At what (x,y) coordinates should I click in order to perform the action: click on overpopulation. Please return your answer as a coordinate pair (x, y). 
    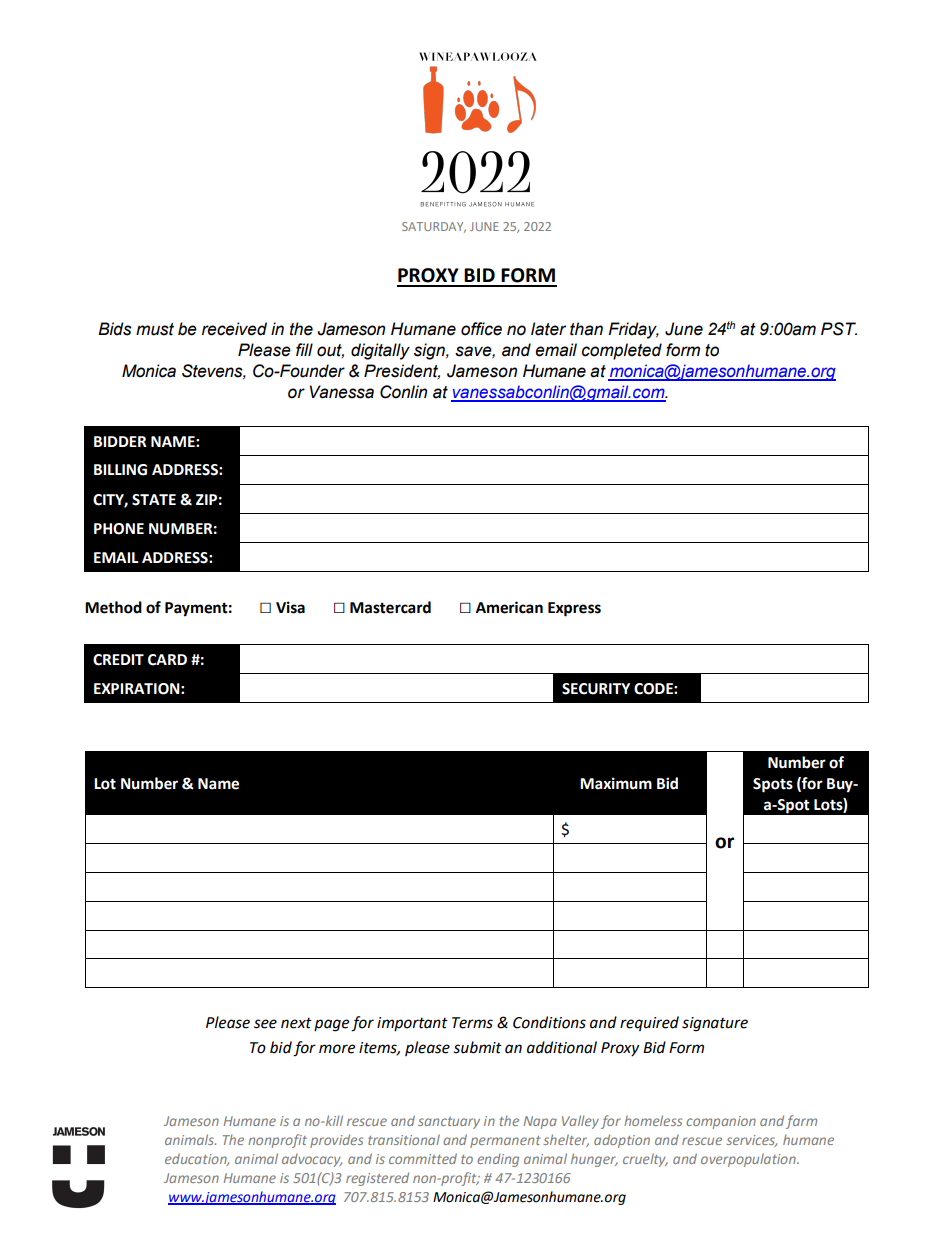
    Looking at the image, I should click on (749, 1160).
